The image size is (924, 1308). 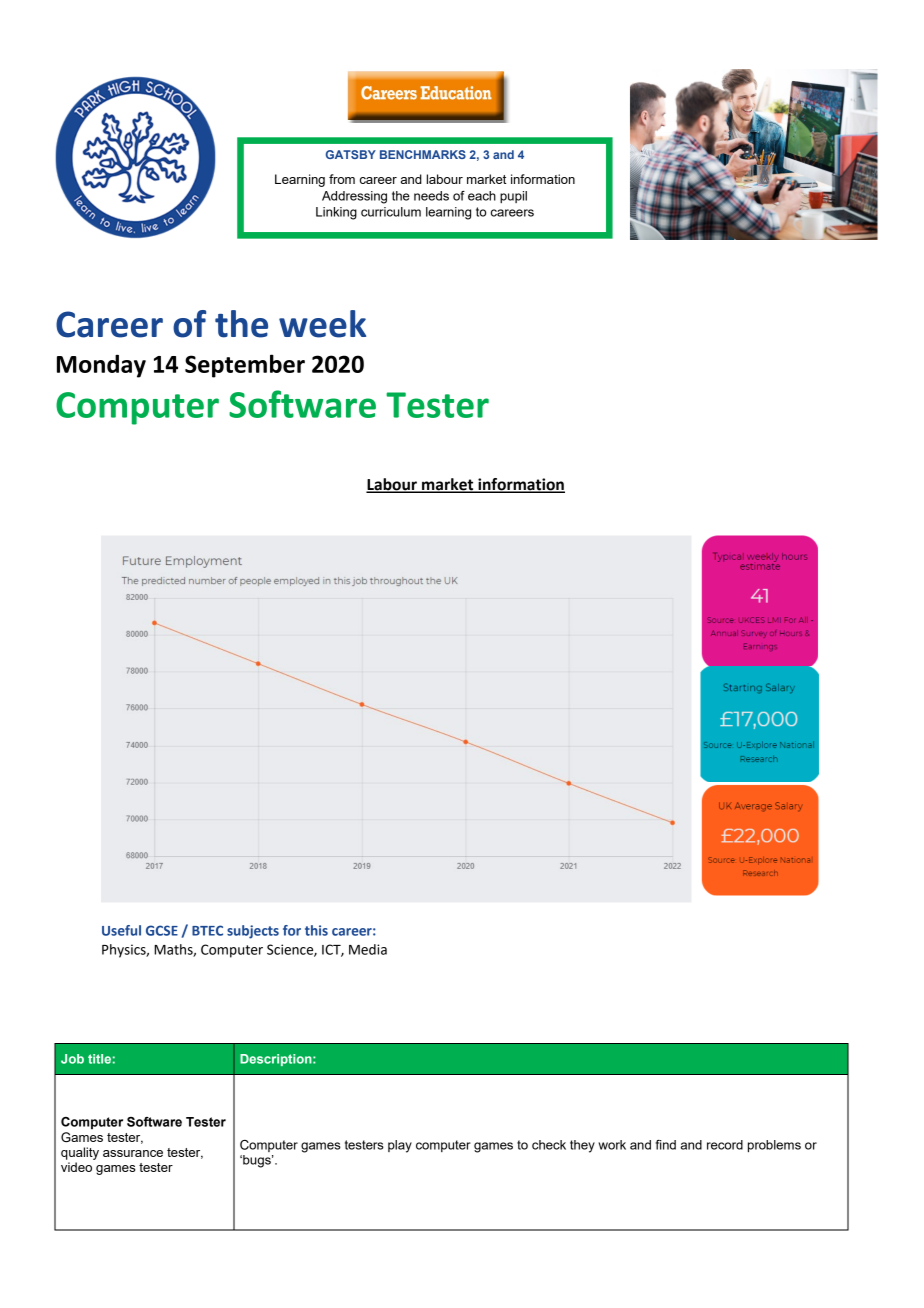 I want to click on Monday, so click(x=101, y=366).
